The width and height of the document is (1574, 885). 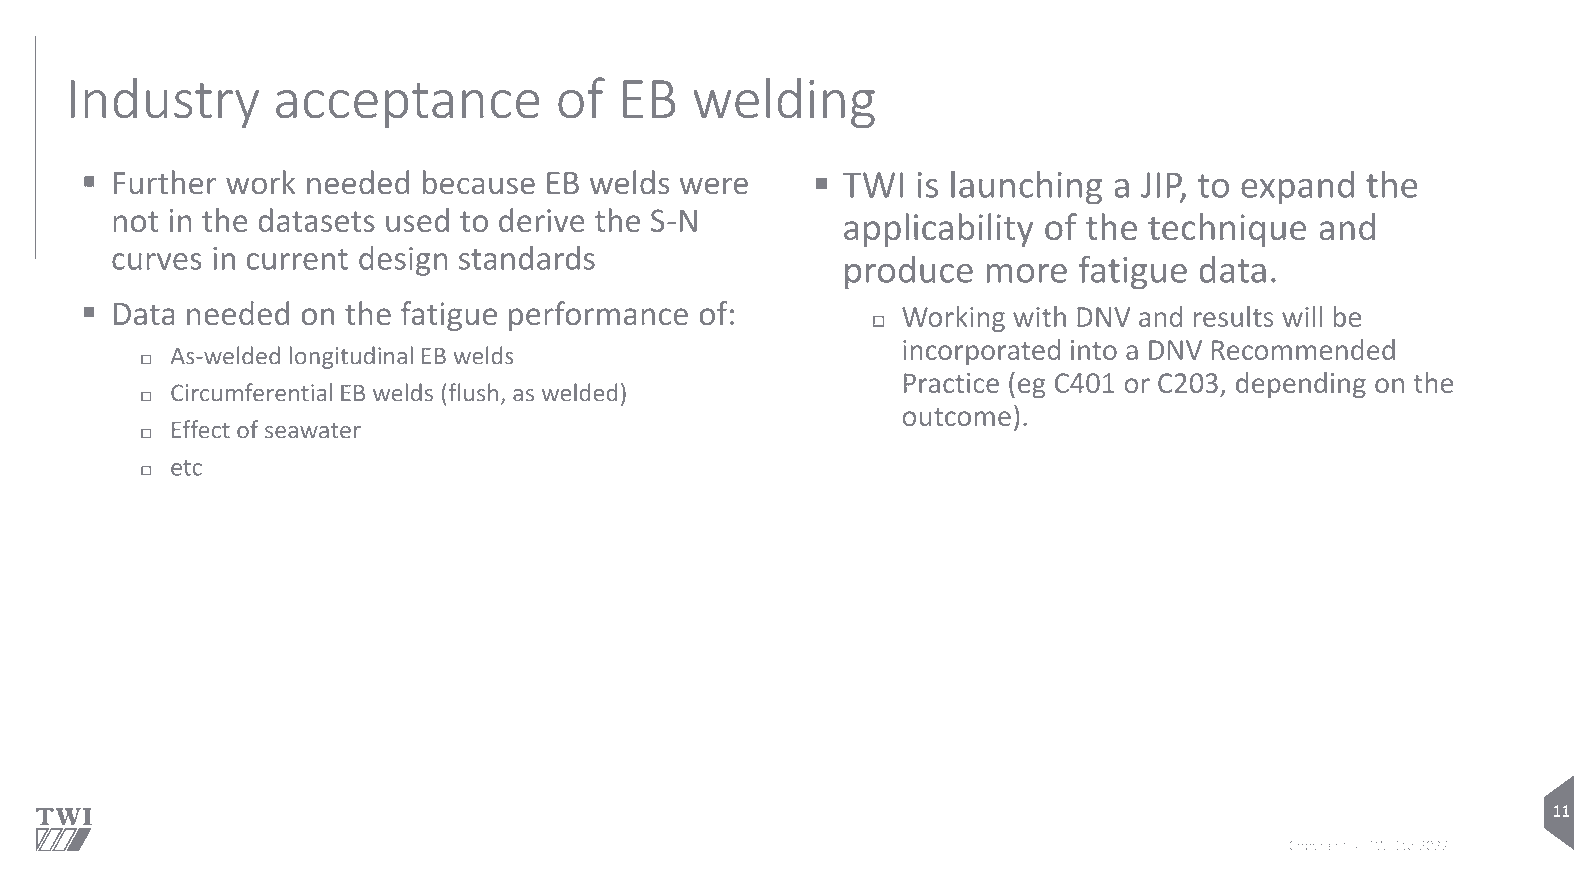 What do you see at coordinates (313, 431) in the document?
I see `seawater` at bounding box center [313, 431].
